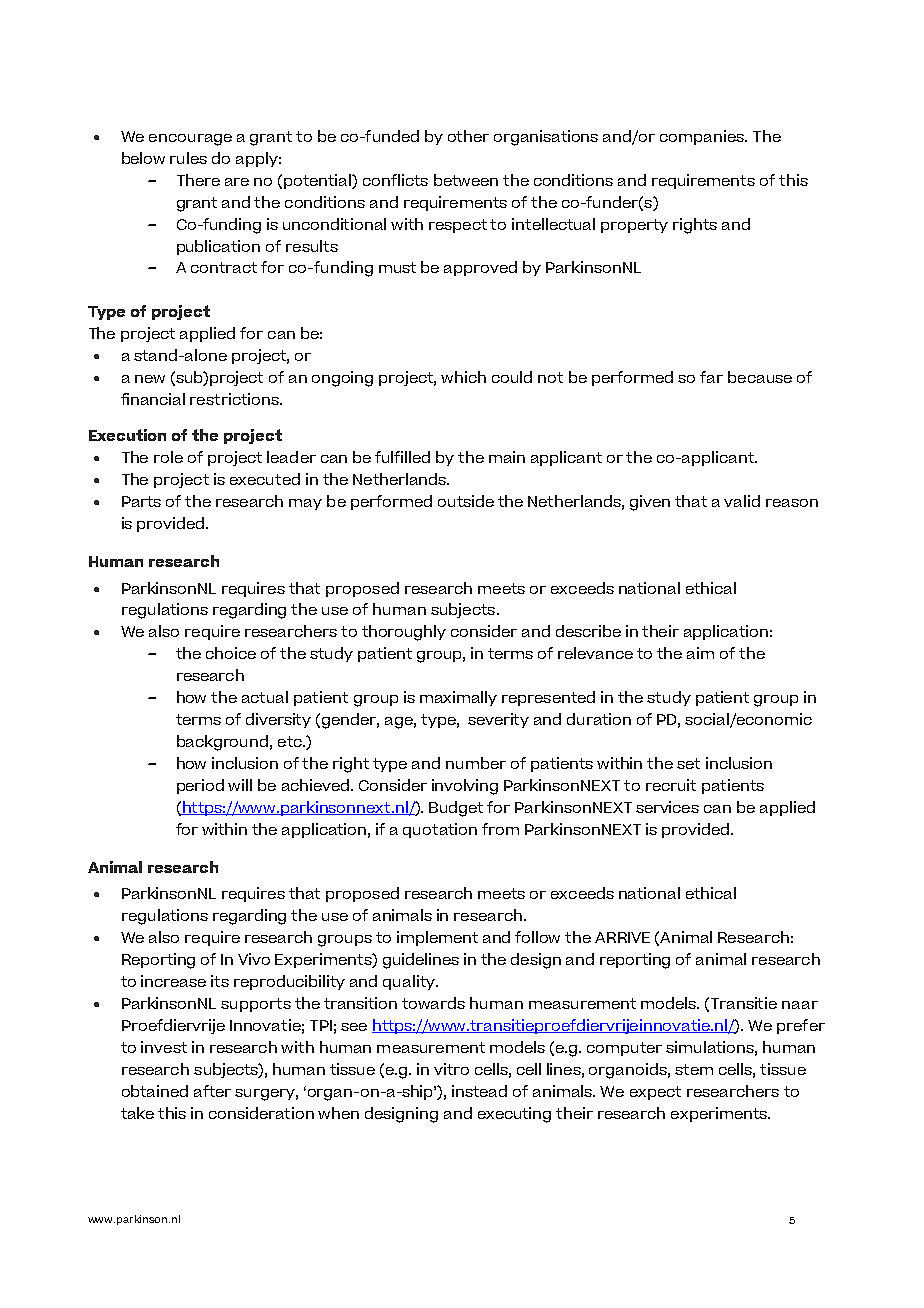 This screenshot has width=924, height=1308. Describe the element at coordinates (622, 937) in the screenshot. I see `ARRIVE` at that location.
